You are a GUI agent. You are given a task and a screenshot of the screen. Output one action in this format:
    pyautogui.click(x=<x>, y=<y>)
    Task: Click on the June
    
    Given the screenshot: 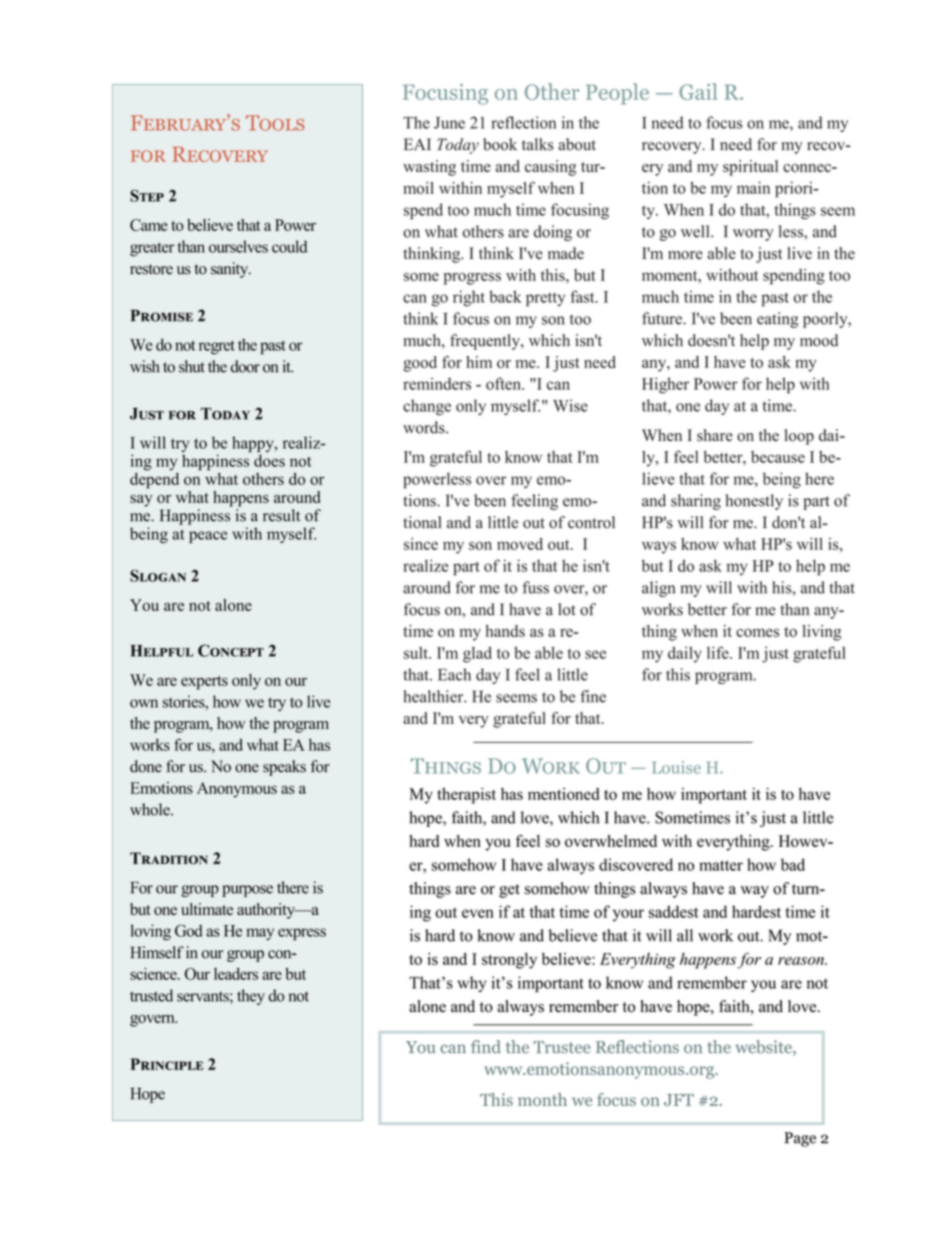 What is the action you would take?
    pyautogui.click(x=449, y=123)
